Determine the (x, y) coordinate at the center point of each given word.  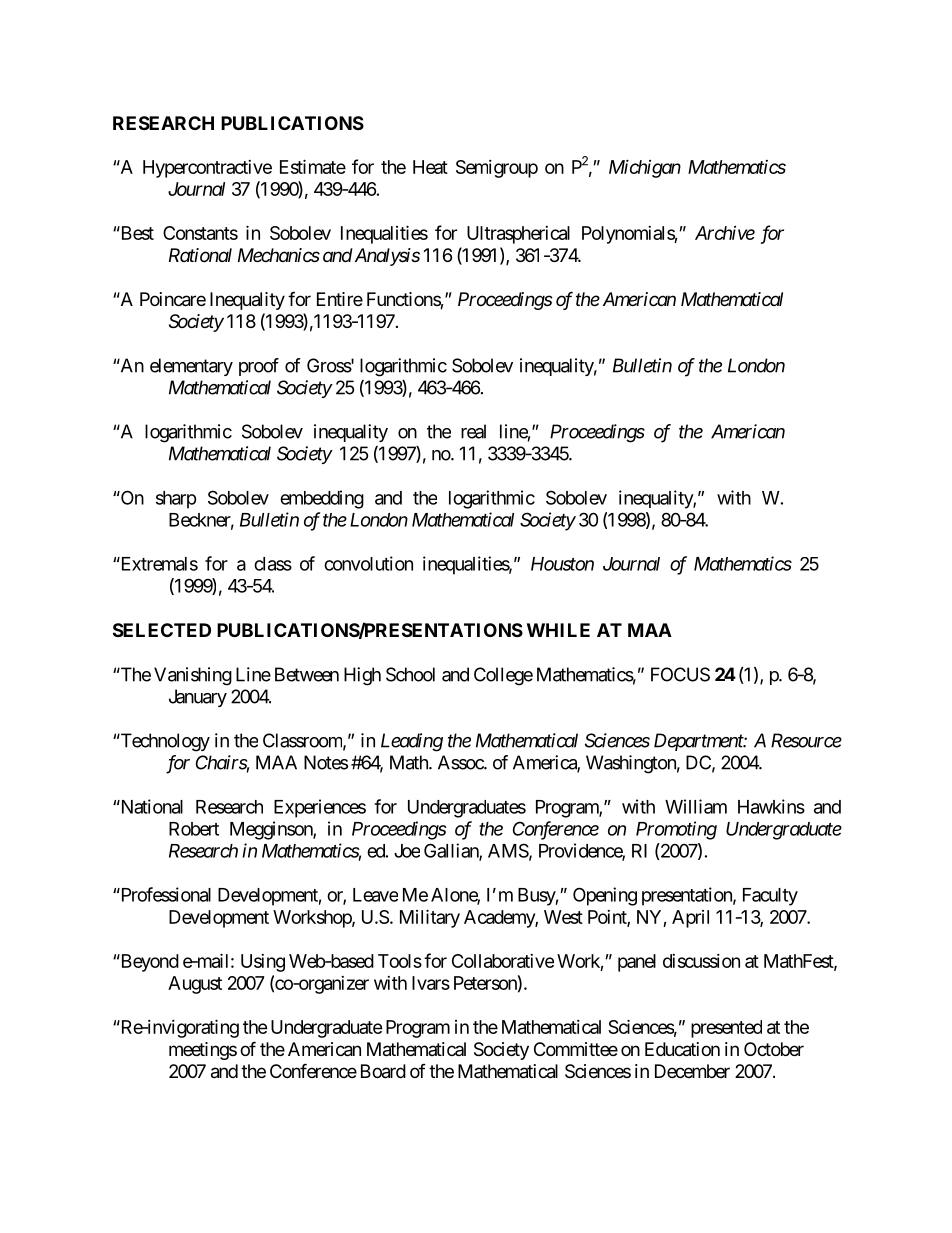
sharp (176, 500)
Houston (562, 564)
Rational (200, 255)
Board (383, 1071)
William (696, 806)
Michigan (645, 168)
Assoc (461, 762)
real (473, 431)
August (195, 985)
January (198, 698)
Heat (430, 167)
